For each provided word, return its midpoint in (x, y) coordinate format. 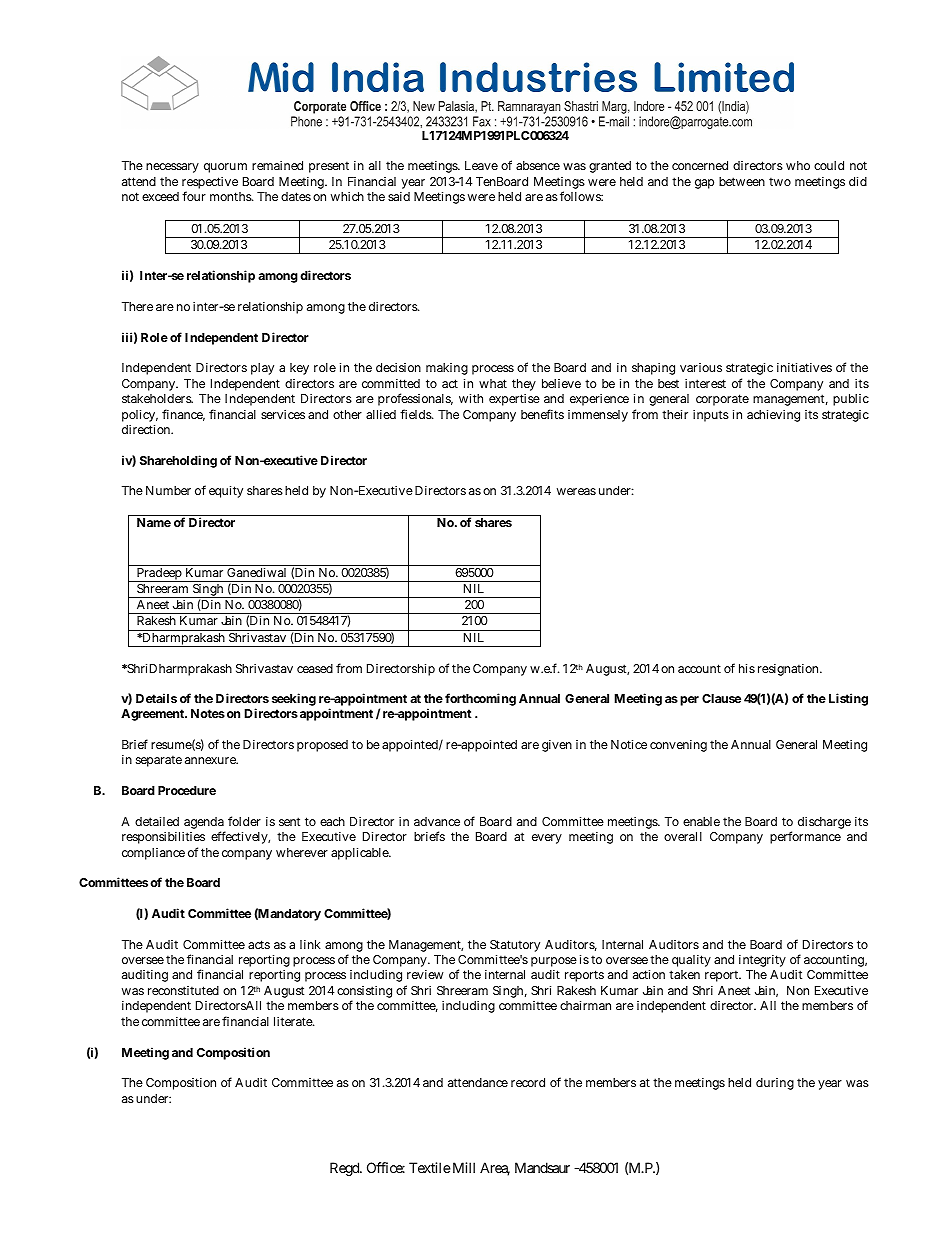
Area (495, 1169)
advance (437, 821)
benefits (542, 414)
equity (226, 492)
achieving (773, 416)
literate (294, 1021)
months (232, 196)
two (780, 181)
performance (805, 837)
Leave (481, 165)
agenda (204, 823)
